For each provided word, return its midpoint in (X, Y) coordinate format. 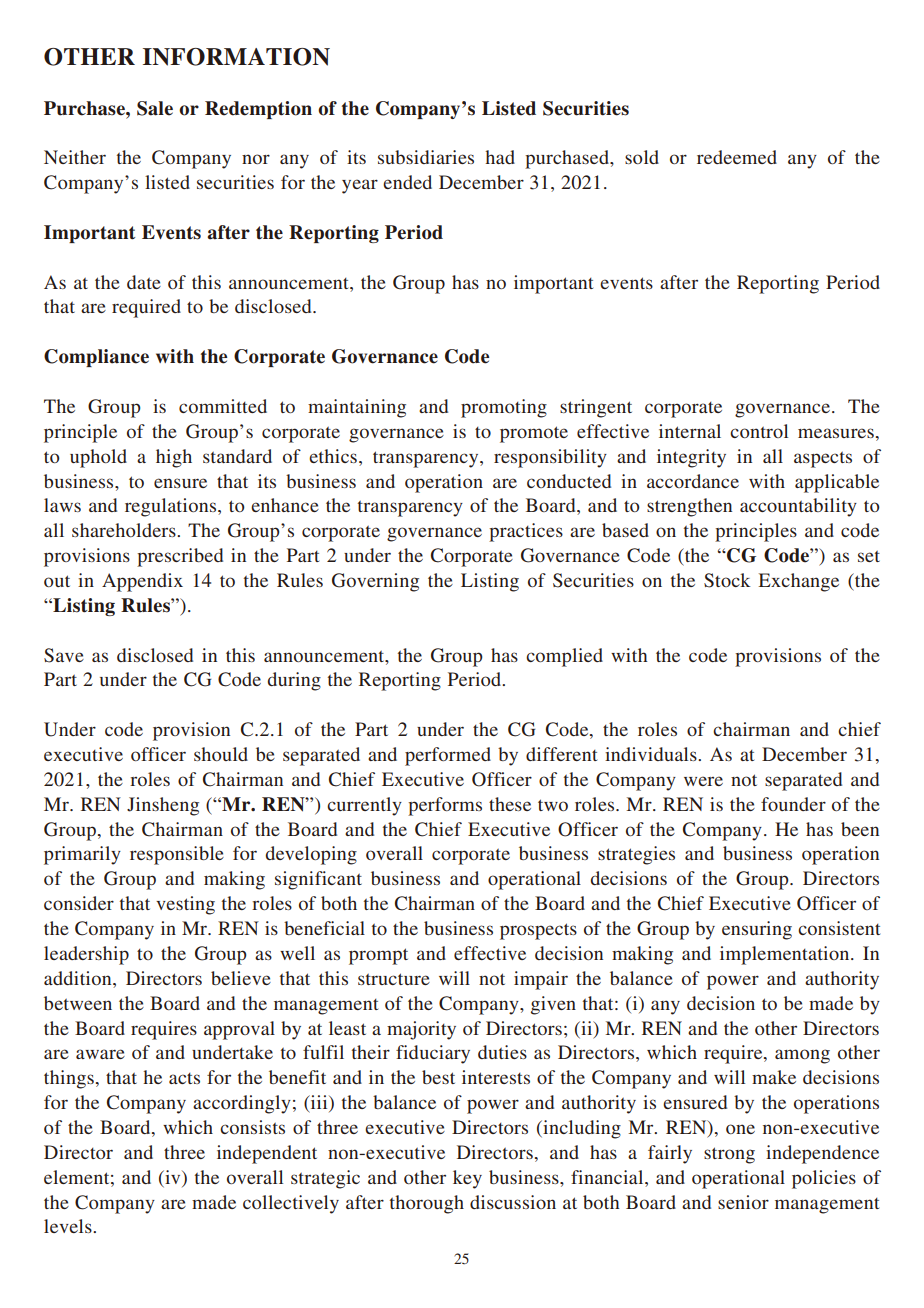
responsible (177, 855)
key (467, 1179)
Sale (155, 108)
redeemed (737, 157)
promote (534, 434)
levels (69, 1226)
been (860, 829)
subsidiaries (426, 157)
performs (445, 806)
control (759, 431)
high (174, 458)
